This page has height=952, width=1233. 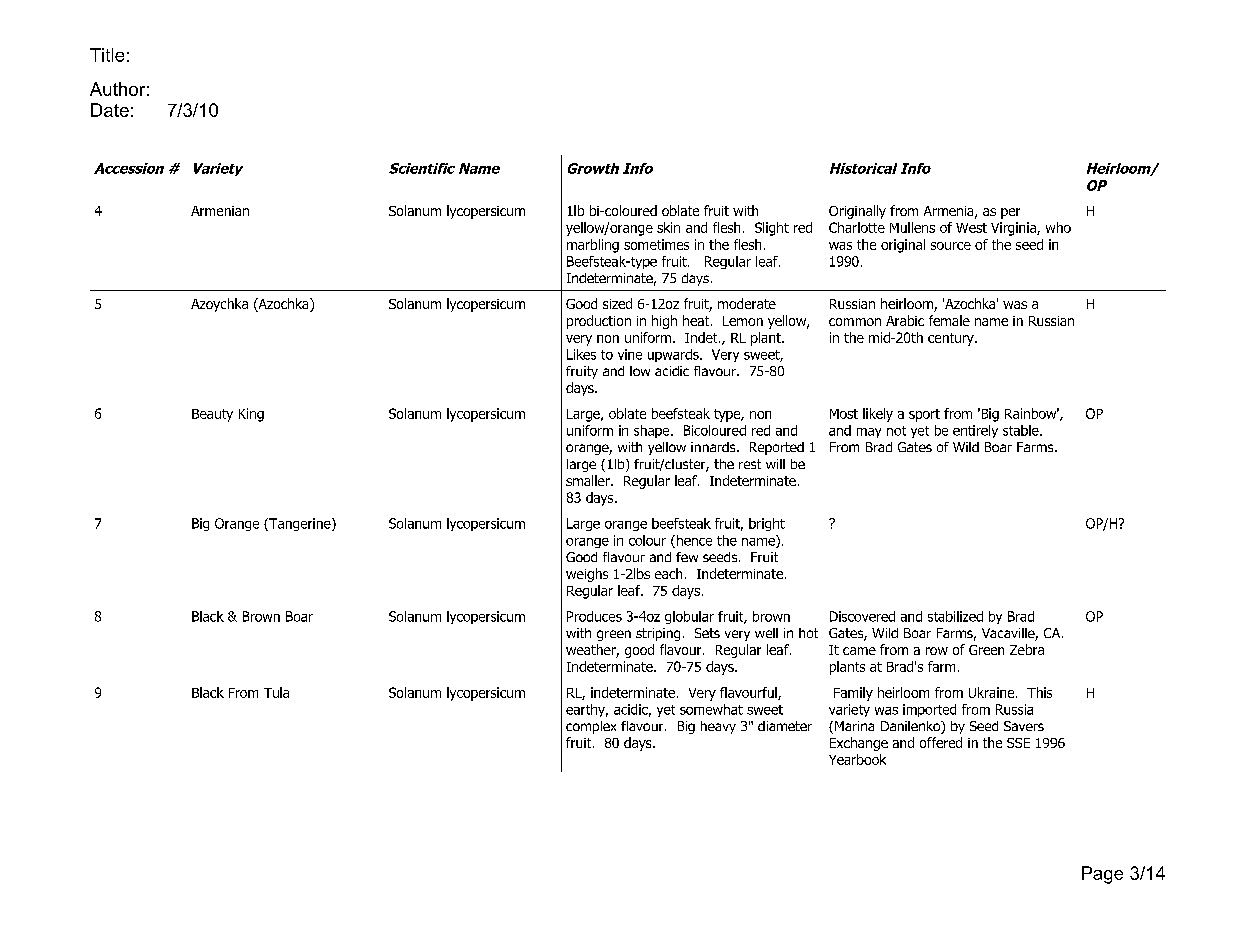 I want to click on King, so click(x=251, y=415).
